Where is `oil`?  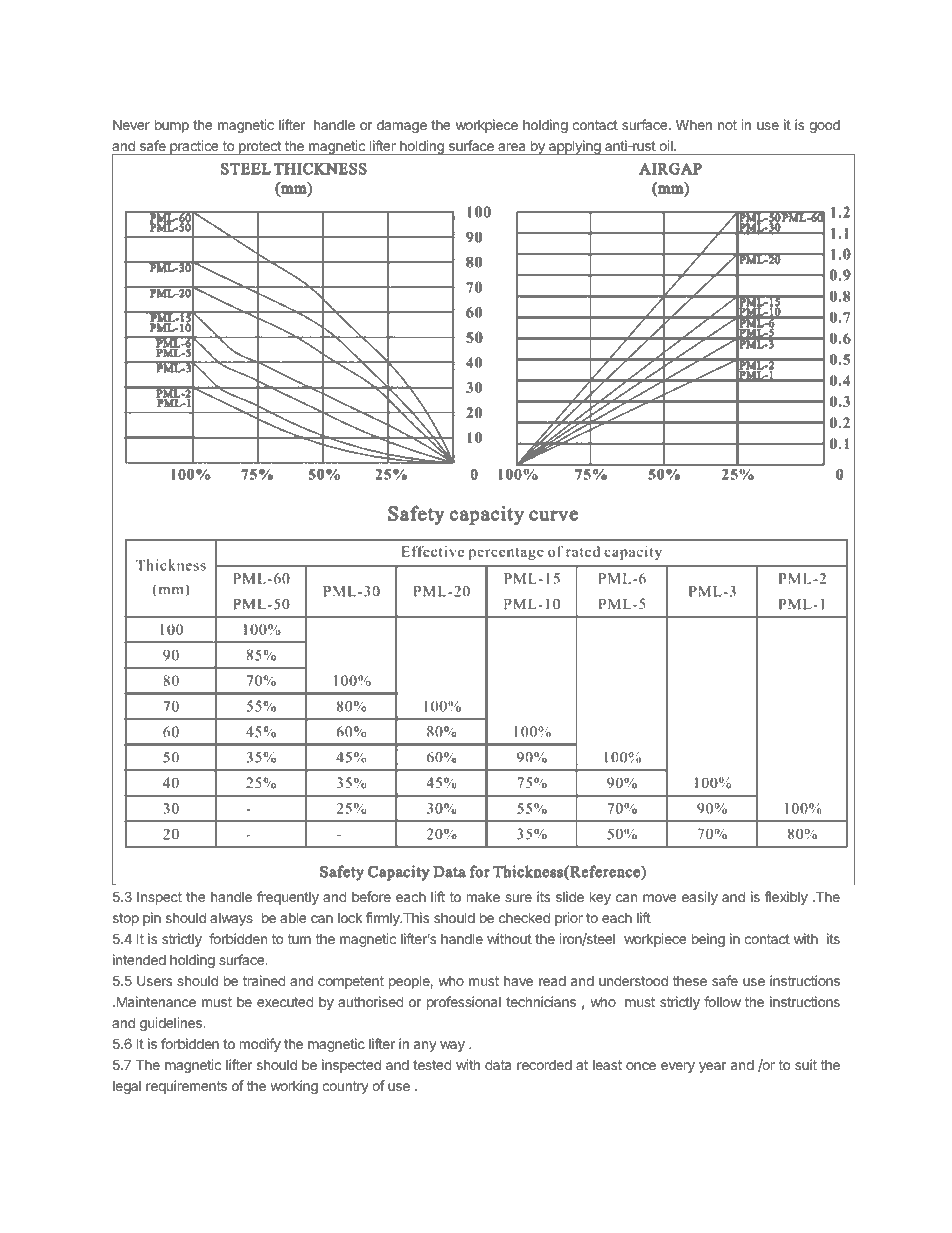
oil is located at coordinates (667, 145).
